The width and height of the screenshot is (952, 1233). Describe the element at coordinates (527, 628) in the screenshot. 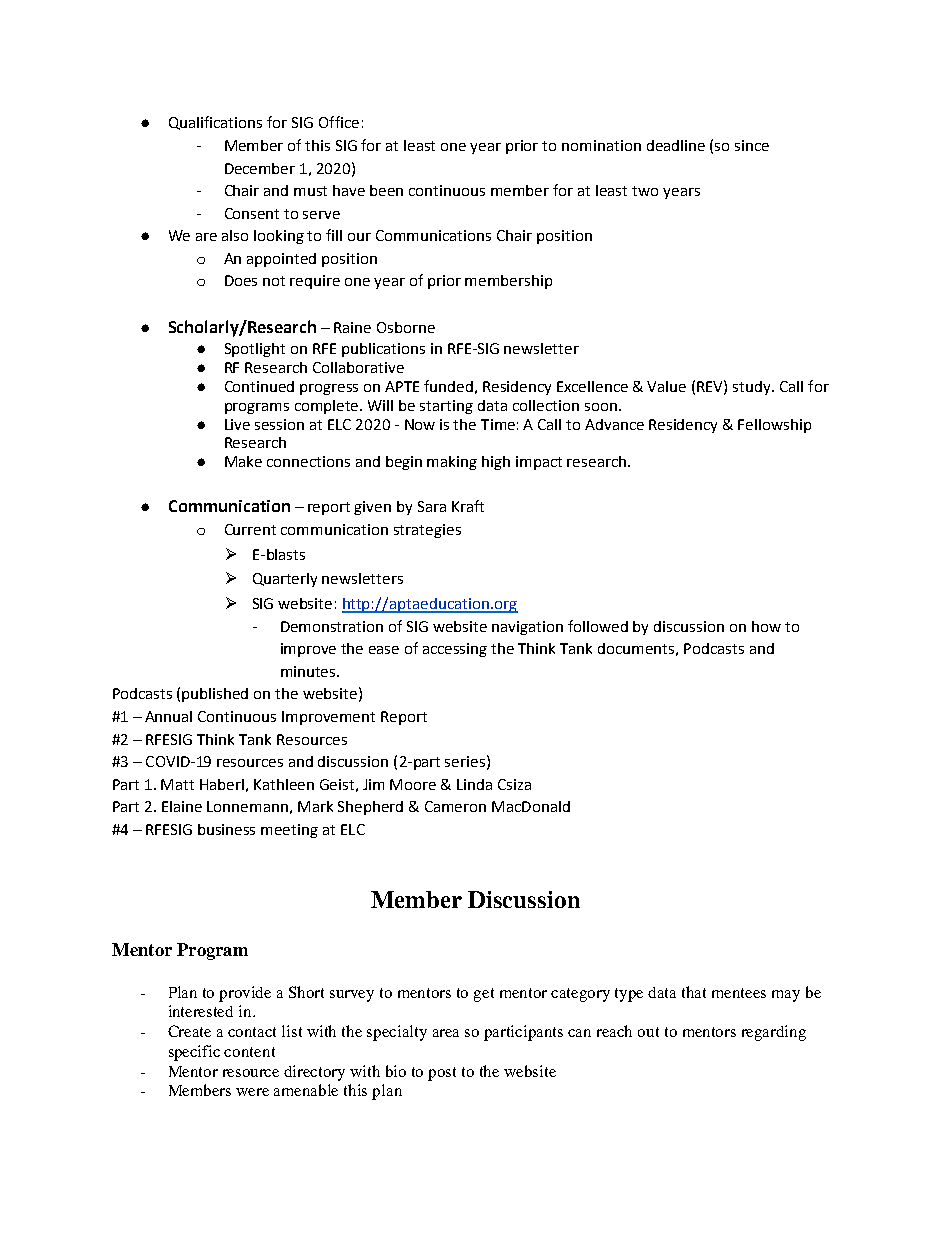

I see `navigation` at that location.
